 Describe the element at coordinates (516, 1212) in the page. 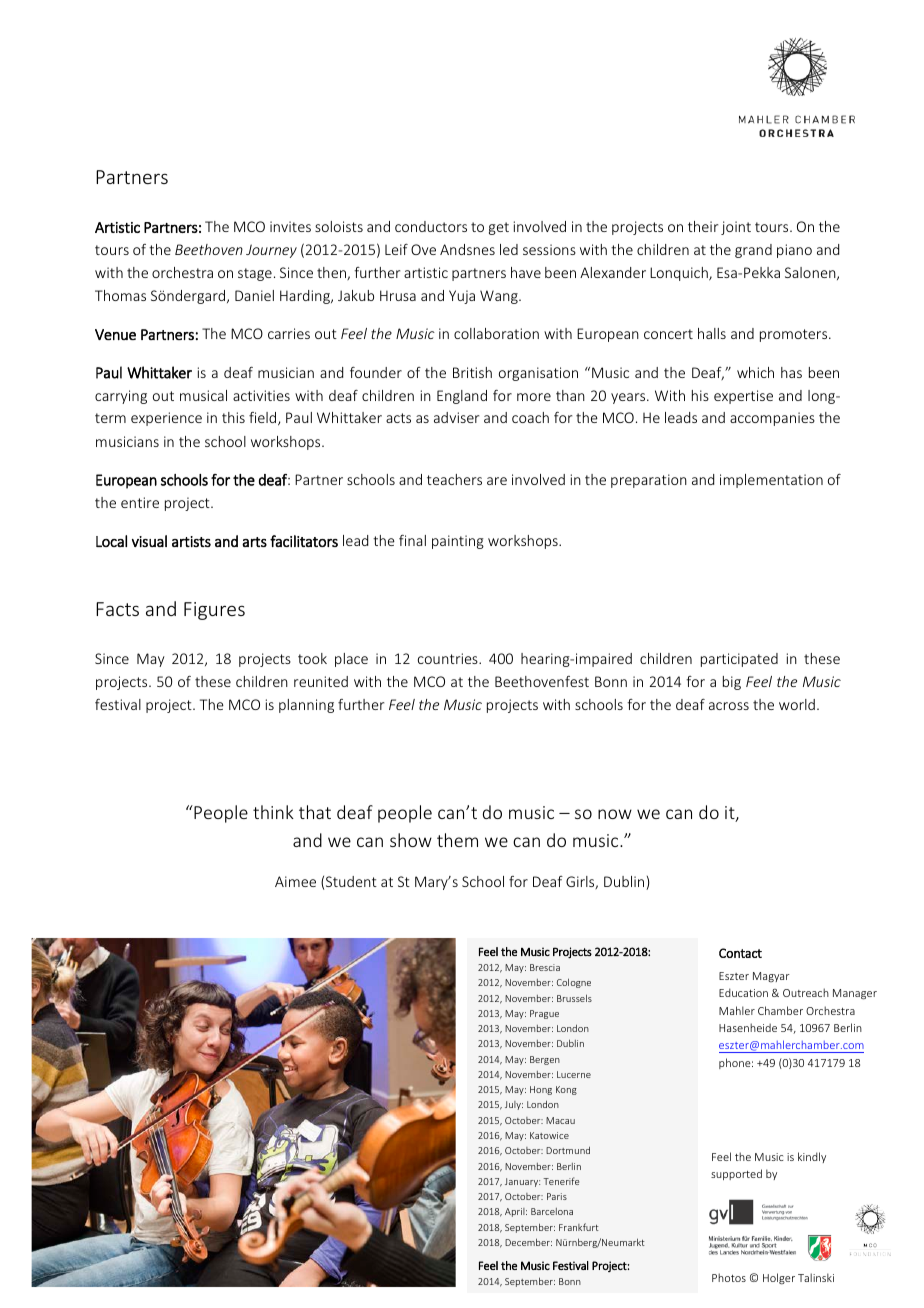

I see `April` at that location.
